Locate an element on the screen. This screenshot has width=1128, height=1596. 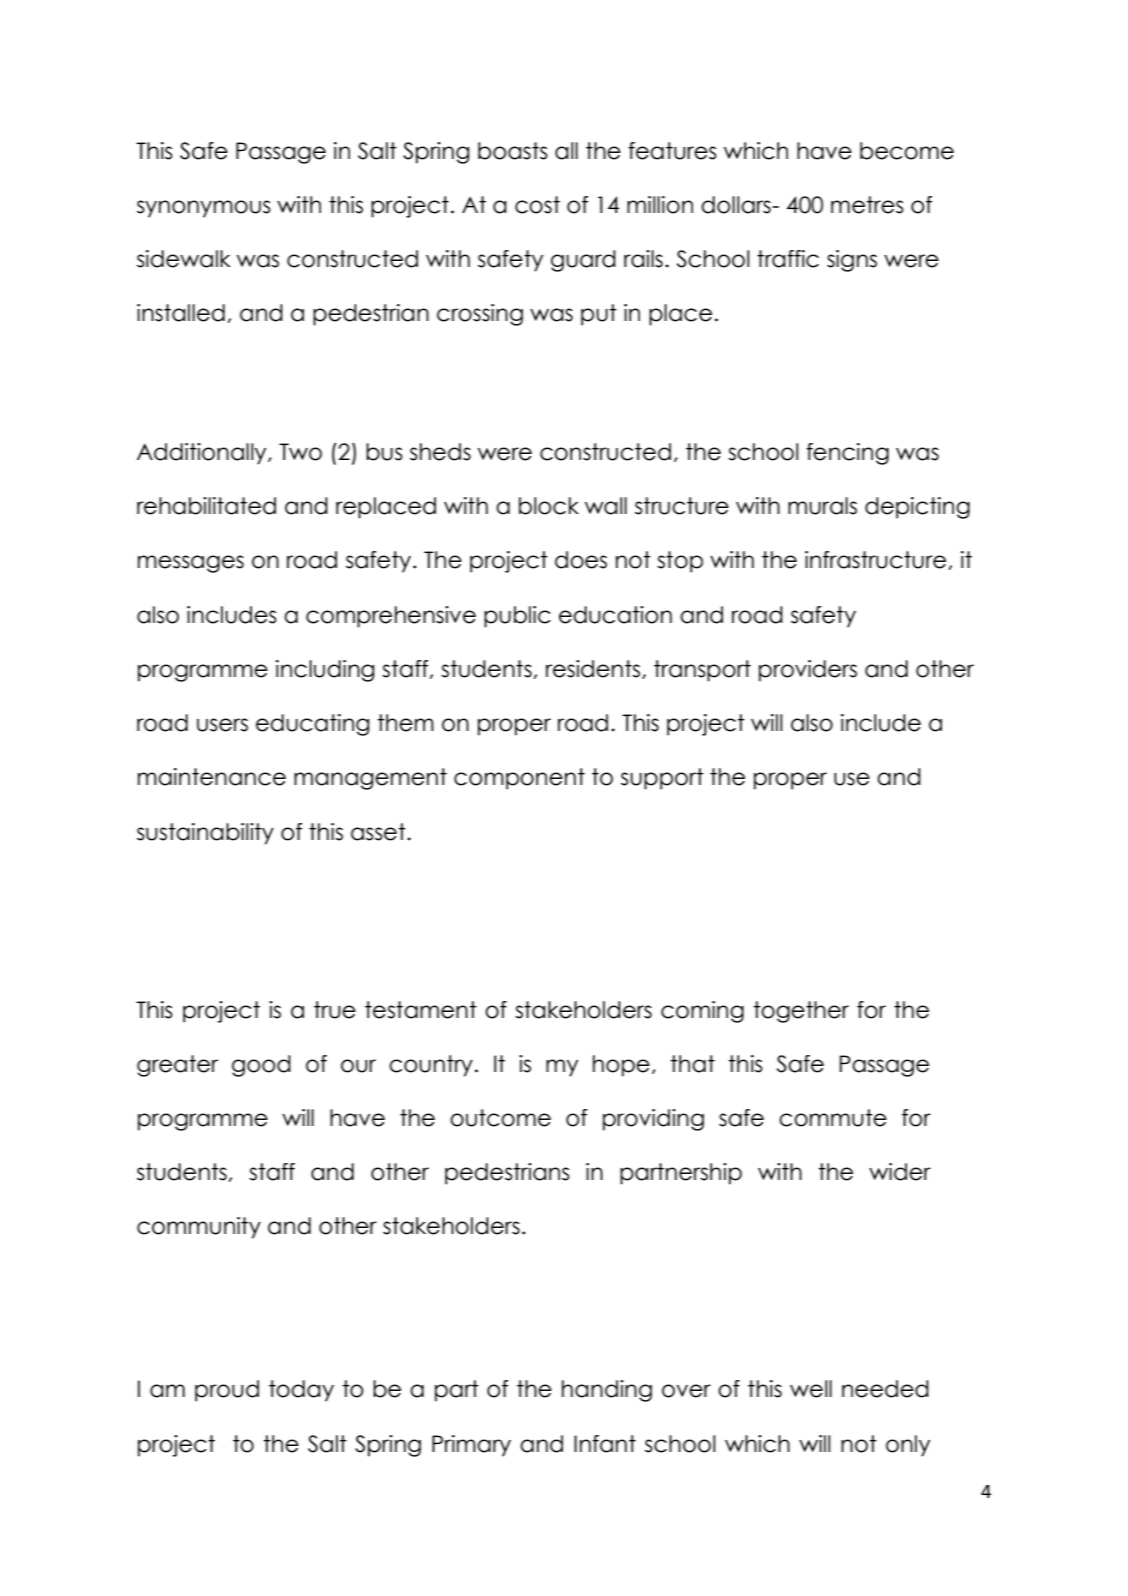
true is located at coordinates (335, 1010).
